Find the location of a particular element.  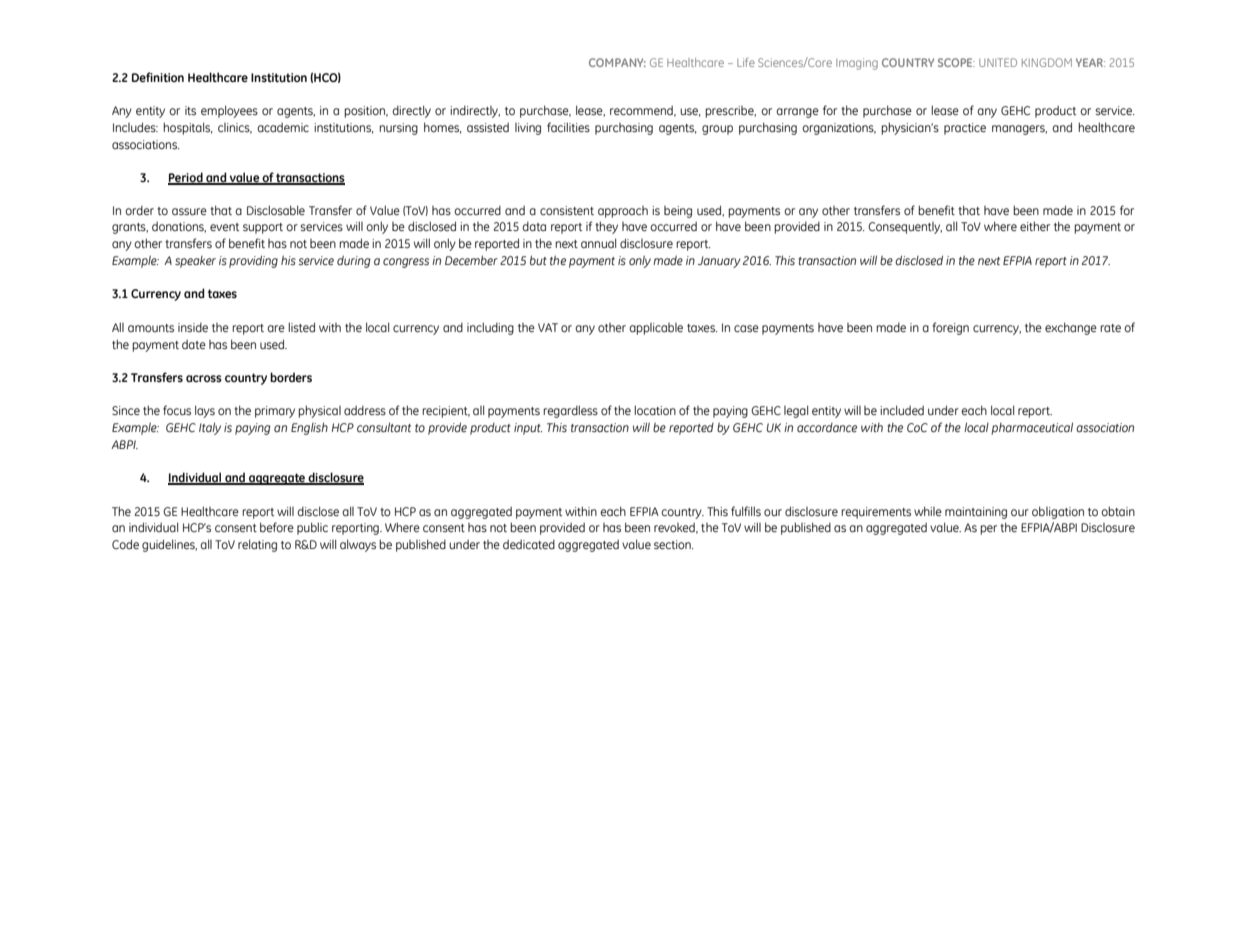

section is located at coordinates (673, 545).
